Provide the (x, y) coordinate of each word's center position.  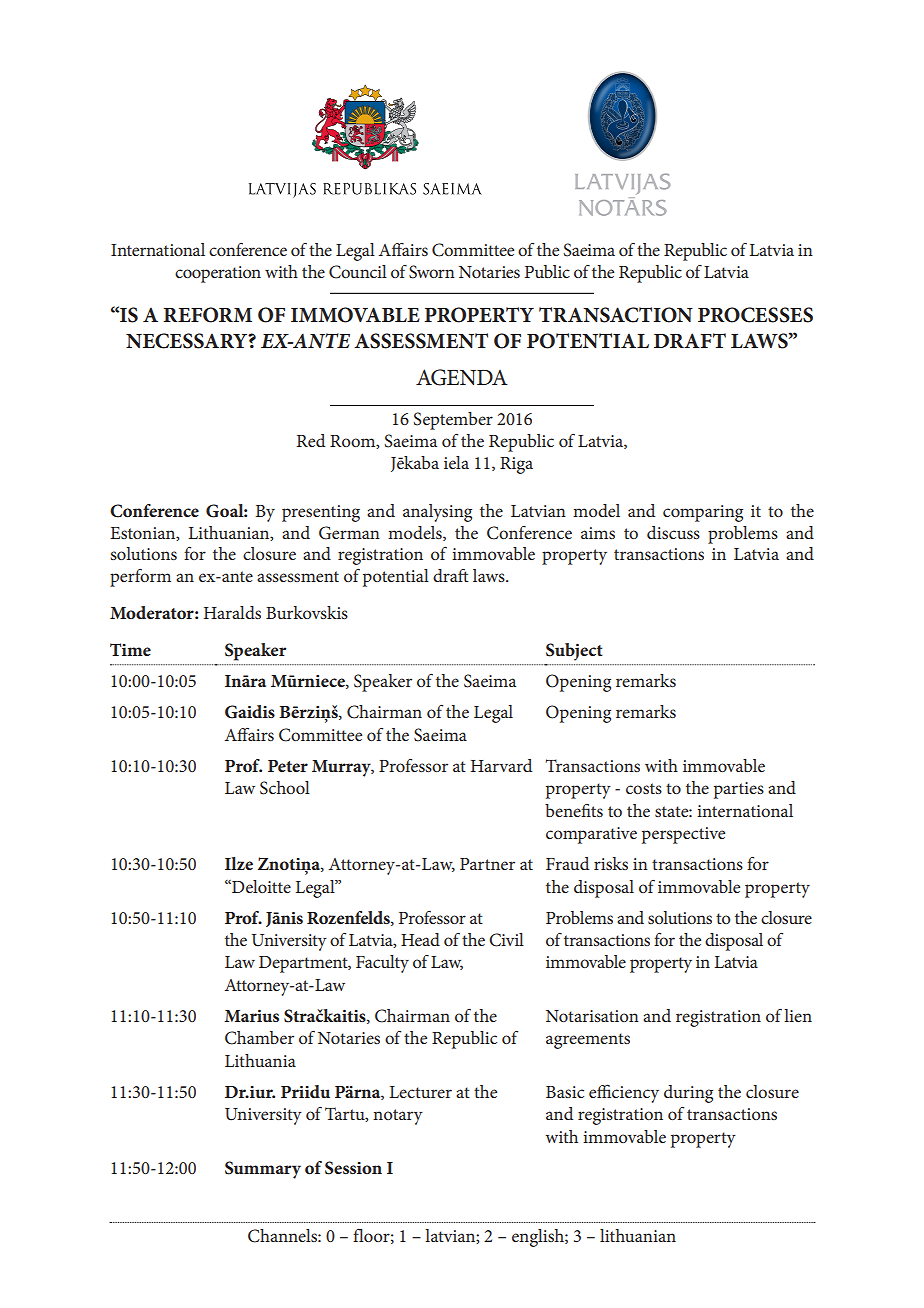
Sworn (432, 272)
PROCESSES (755, 315)
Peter (288, 766)
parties (739, 790)
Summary (263, 1170)
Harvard (501, 765)
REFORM (207, 315)
